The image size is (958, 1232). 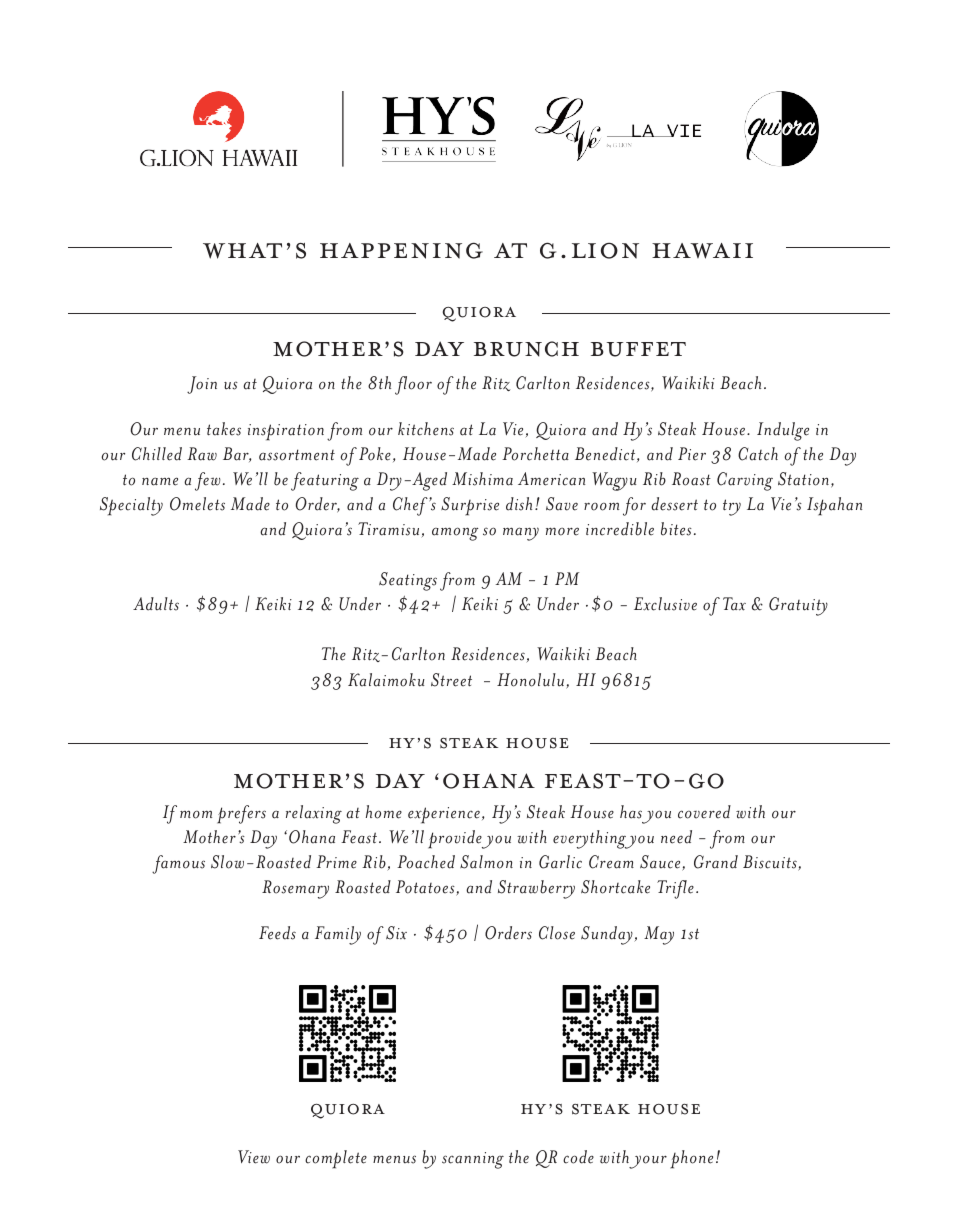 I want to click on scanning, so click(x=473, y=1160).
